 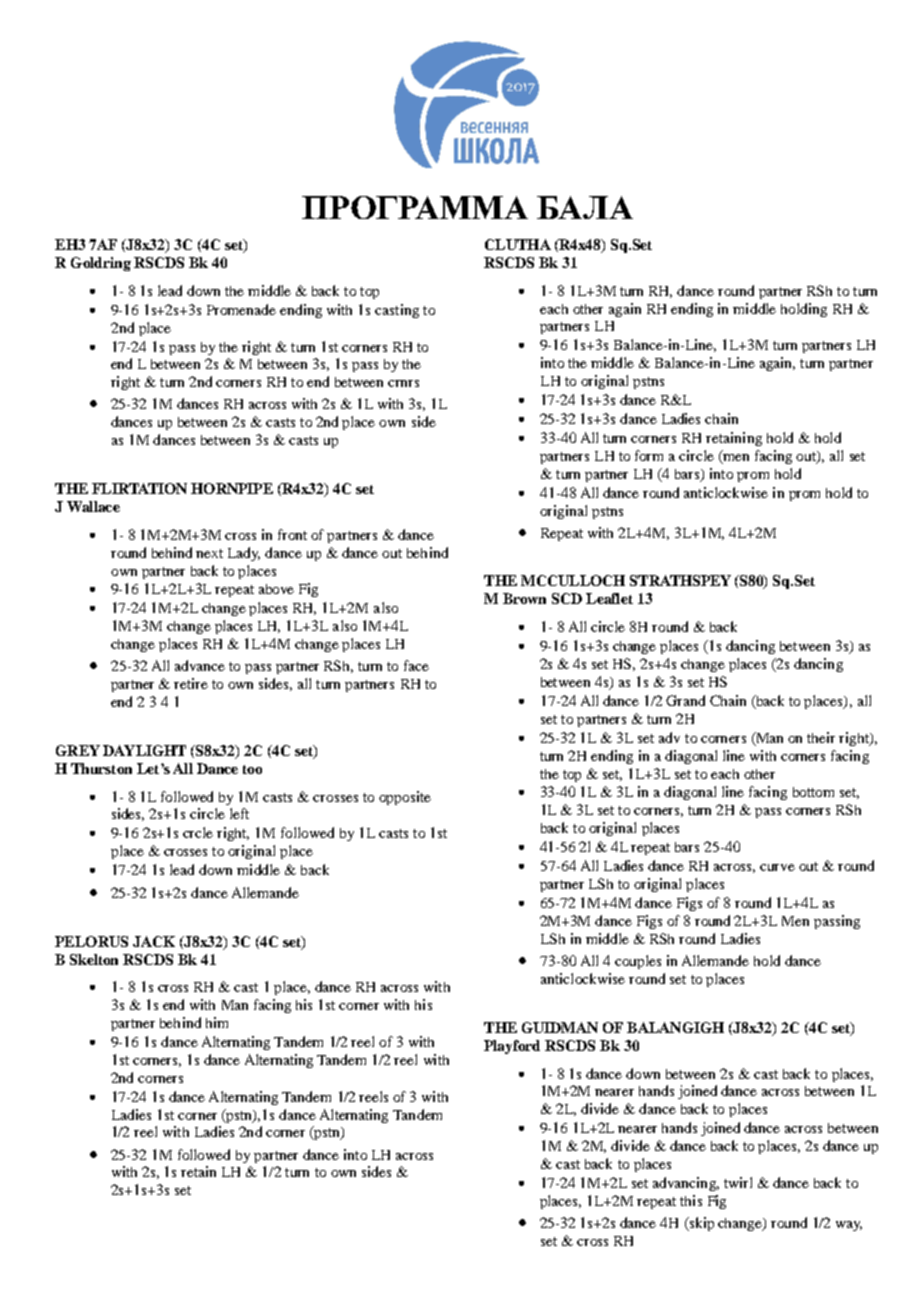 What do you see at coordinates (777, 867) in the page?
I see `curve` at bounding box center [777, 867].
